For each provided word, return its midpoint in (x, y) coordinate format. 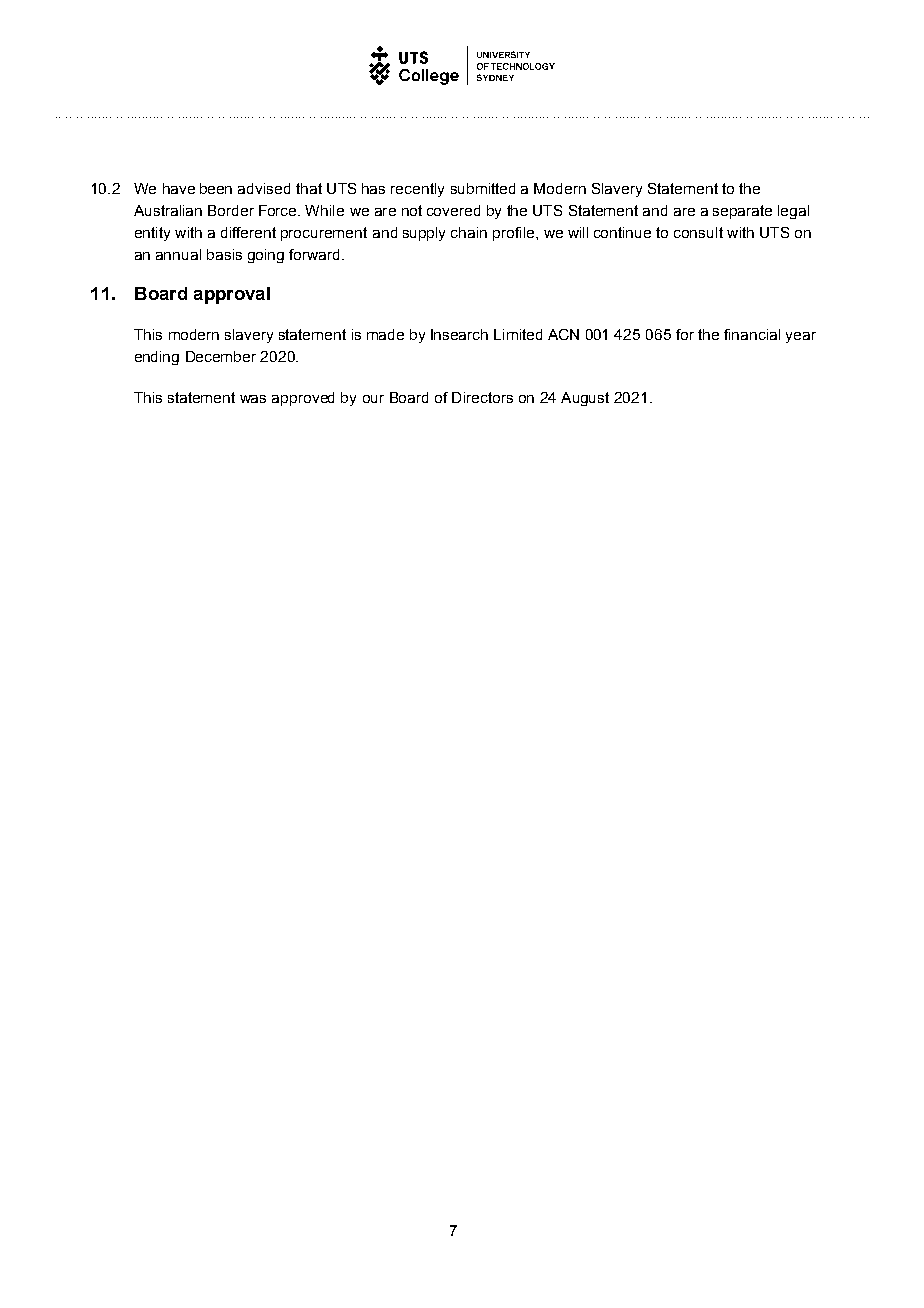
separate (742, 212)
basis (224, 254)
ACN (563, 334)
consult (698, 232)
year (801, 337)
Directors (482, 397)
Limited (518, 334)
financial (752, 334)
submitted (483, 188)
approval (232, 295)
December (221, 356)
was (253, 399)
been (216, 188)
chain (469, 232)
